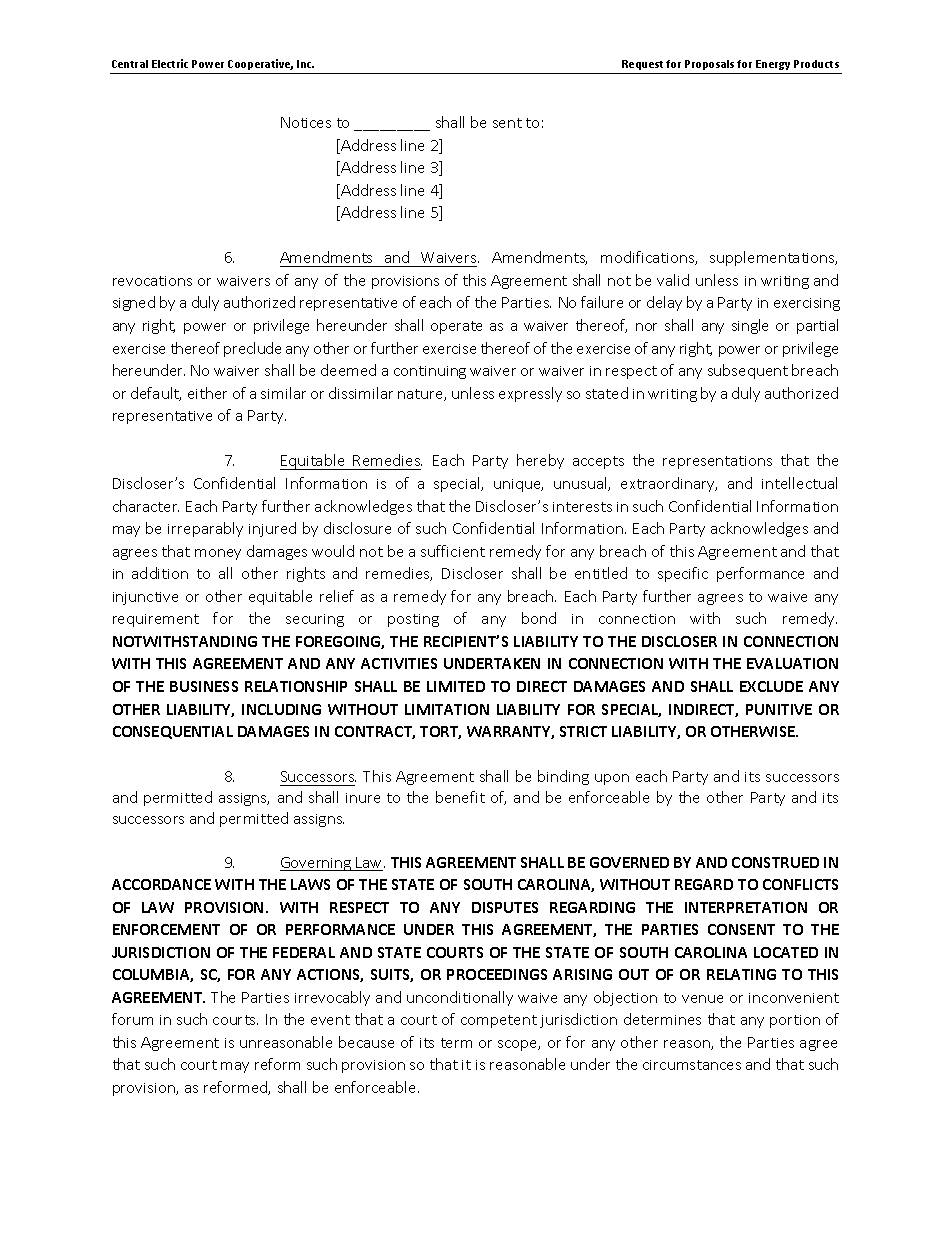 The width and height of the screenshot is (952, 1233). Describe the element at coordinates (252, 349) in the screenshot. I see `preclude` at that location.
